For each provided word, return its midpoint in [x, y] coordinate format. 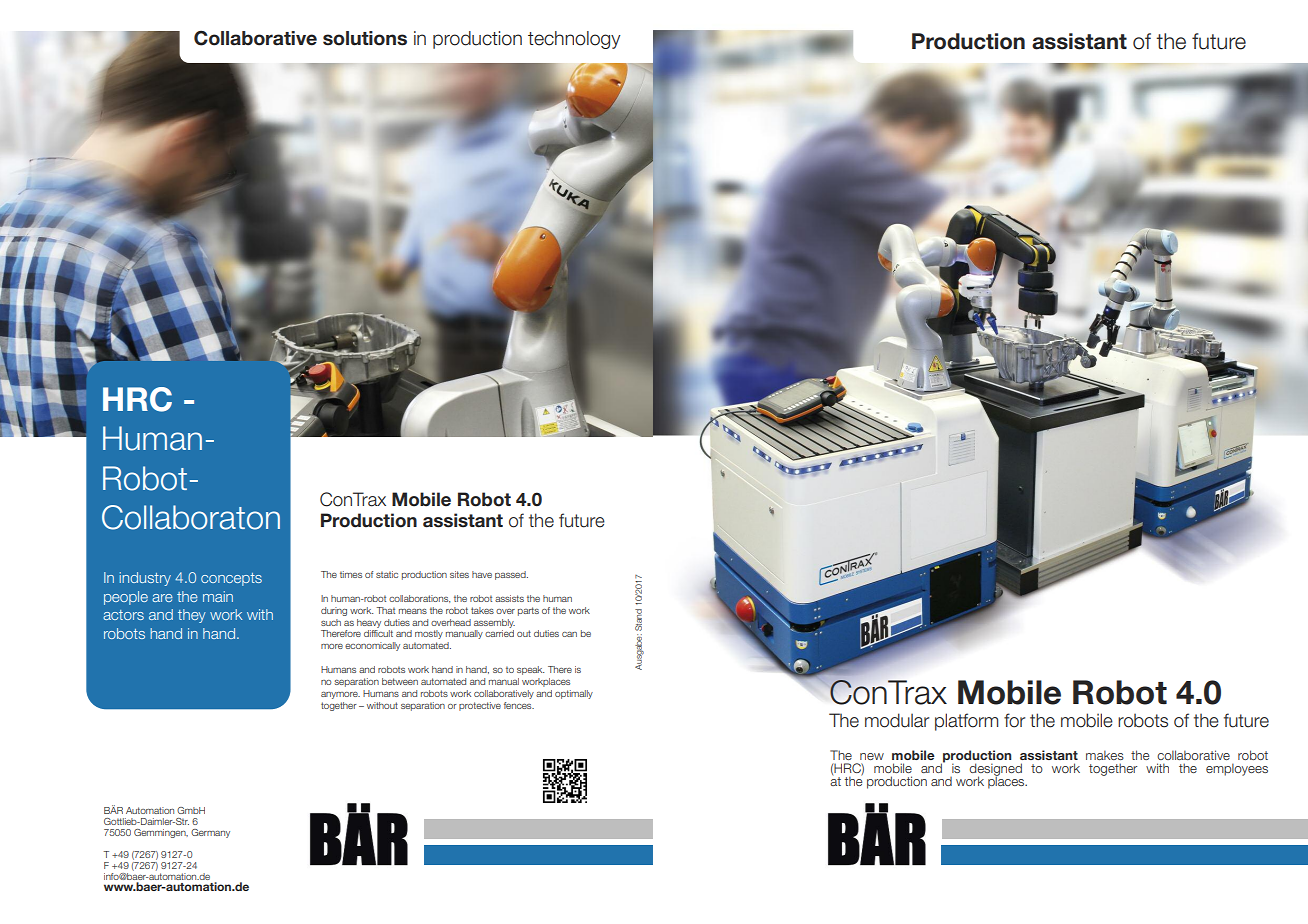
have [482, 574]
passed [511, 575]
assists [509, 598]
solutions [365, 38]
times [351, 574]
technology [574, 40]
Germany [210, 833]
